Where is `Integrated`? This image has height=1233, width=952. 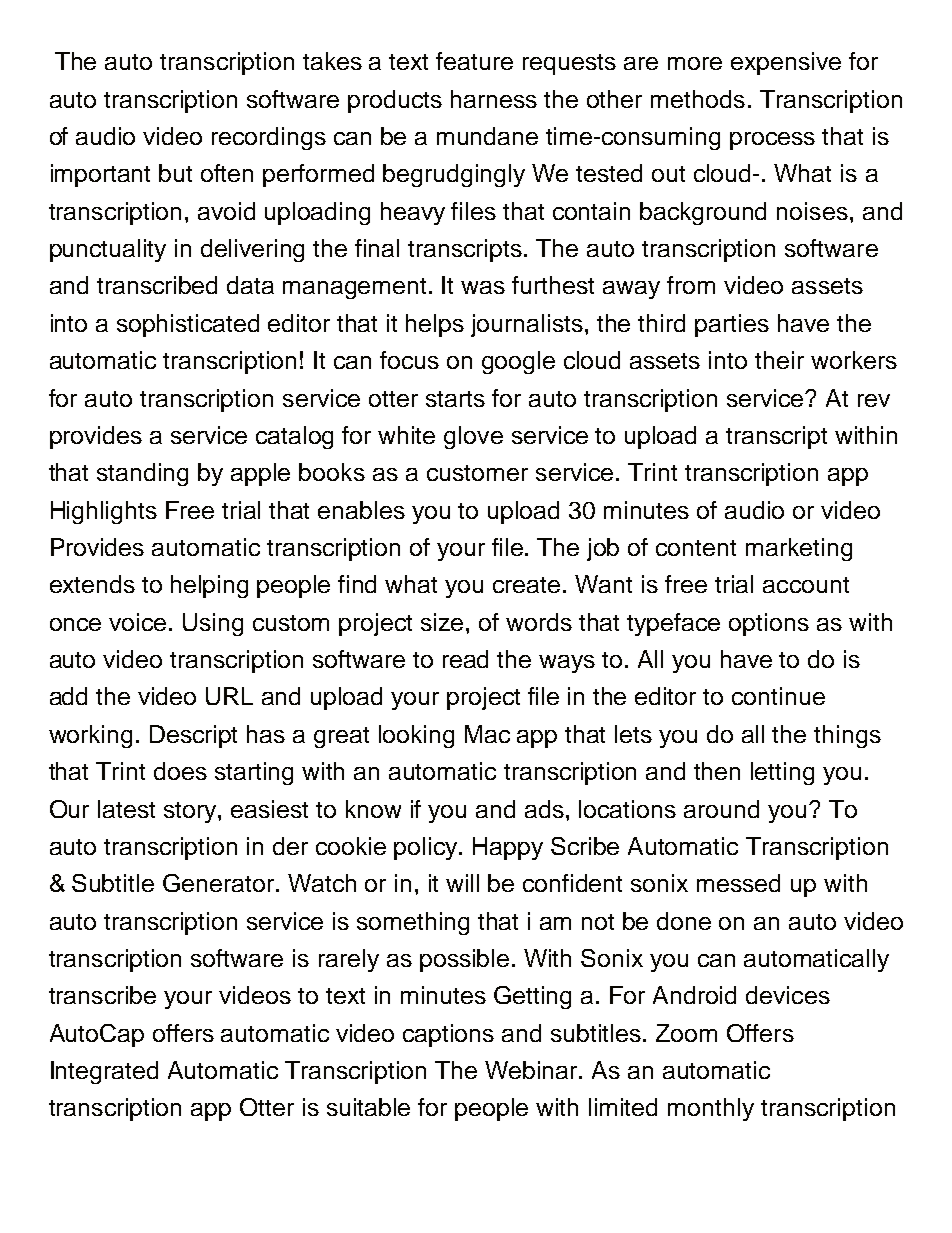
Integrated is located at coordinates (104, 1072).
